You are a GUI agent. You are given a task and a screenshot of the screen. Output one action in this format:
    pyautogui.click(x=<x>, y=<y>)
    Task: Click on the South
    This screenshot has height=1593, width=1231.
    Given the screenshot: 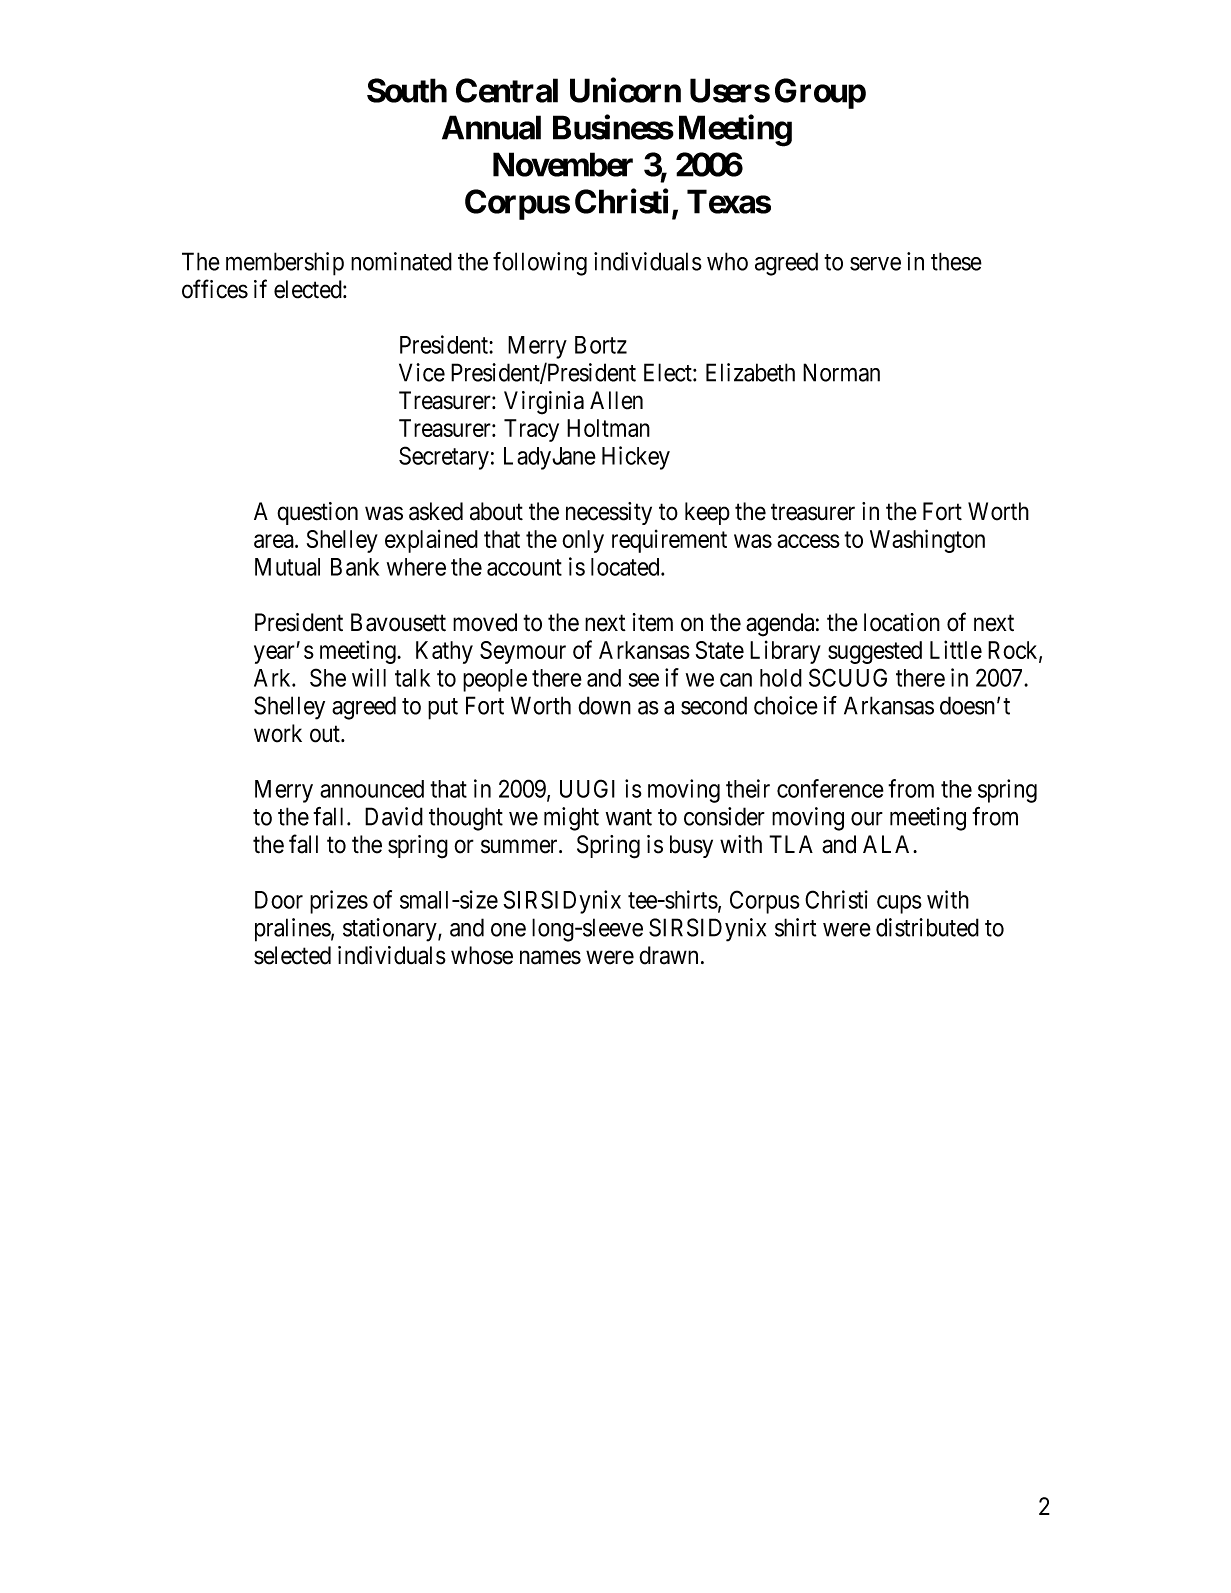 What is the action you would take?
    pyautogui.click(x=407, y=90)
